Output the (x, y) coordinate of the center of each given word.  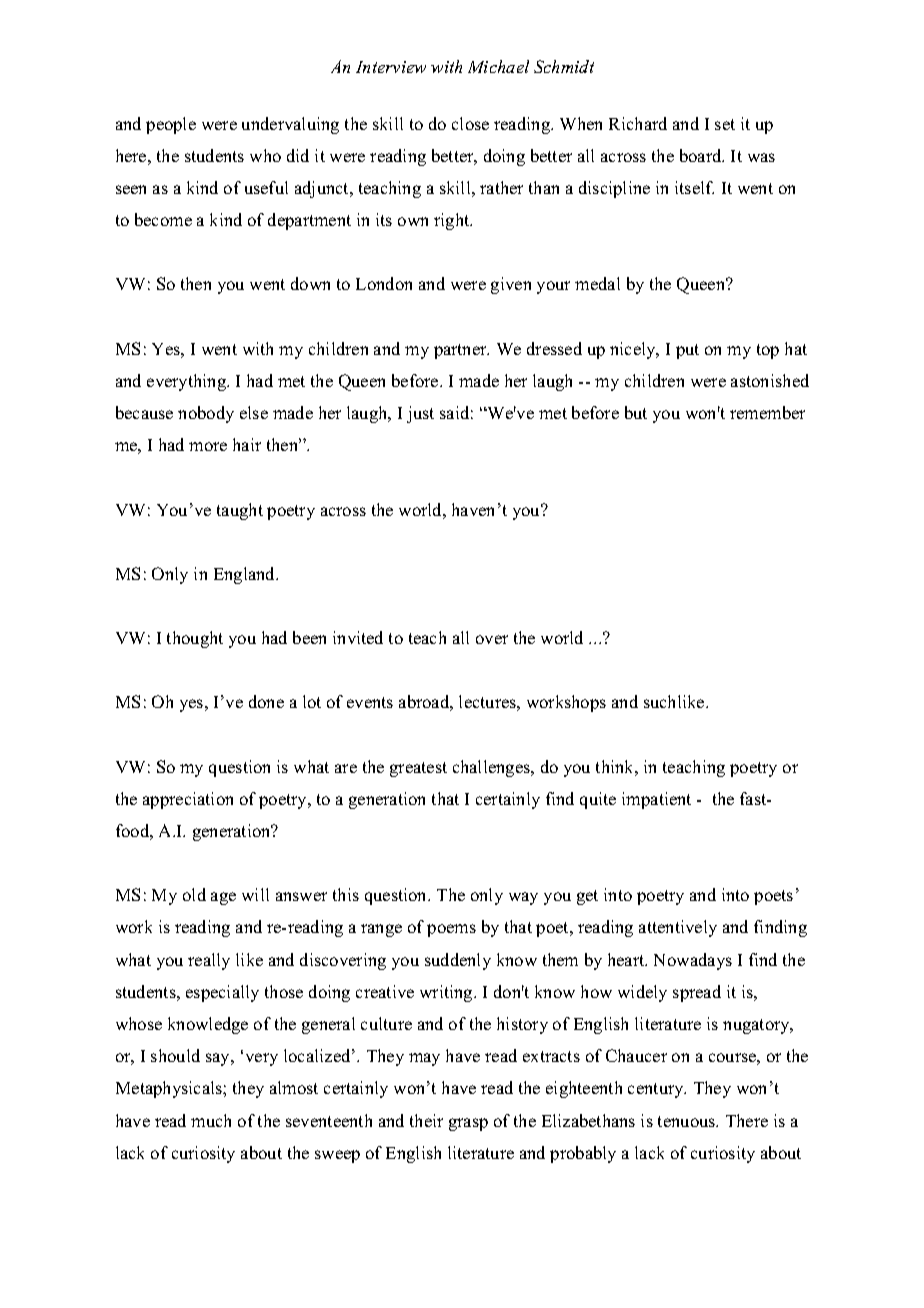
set (725, 124)
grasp (468, 1124)
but (636, 412)
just (420, 414)
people (171, 125)
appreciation (188, 800)
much (211, 1120)
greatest (418, 769)
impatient (656, 800)
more (208, 446)
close (470, 123)
